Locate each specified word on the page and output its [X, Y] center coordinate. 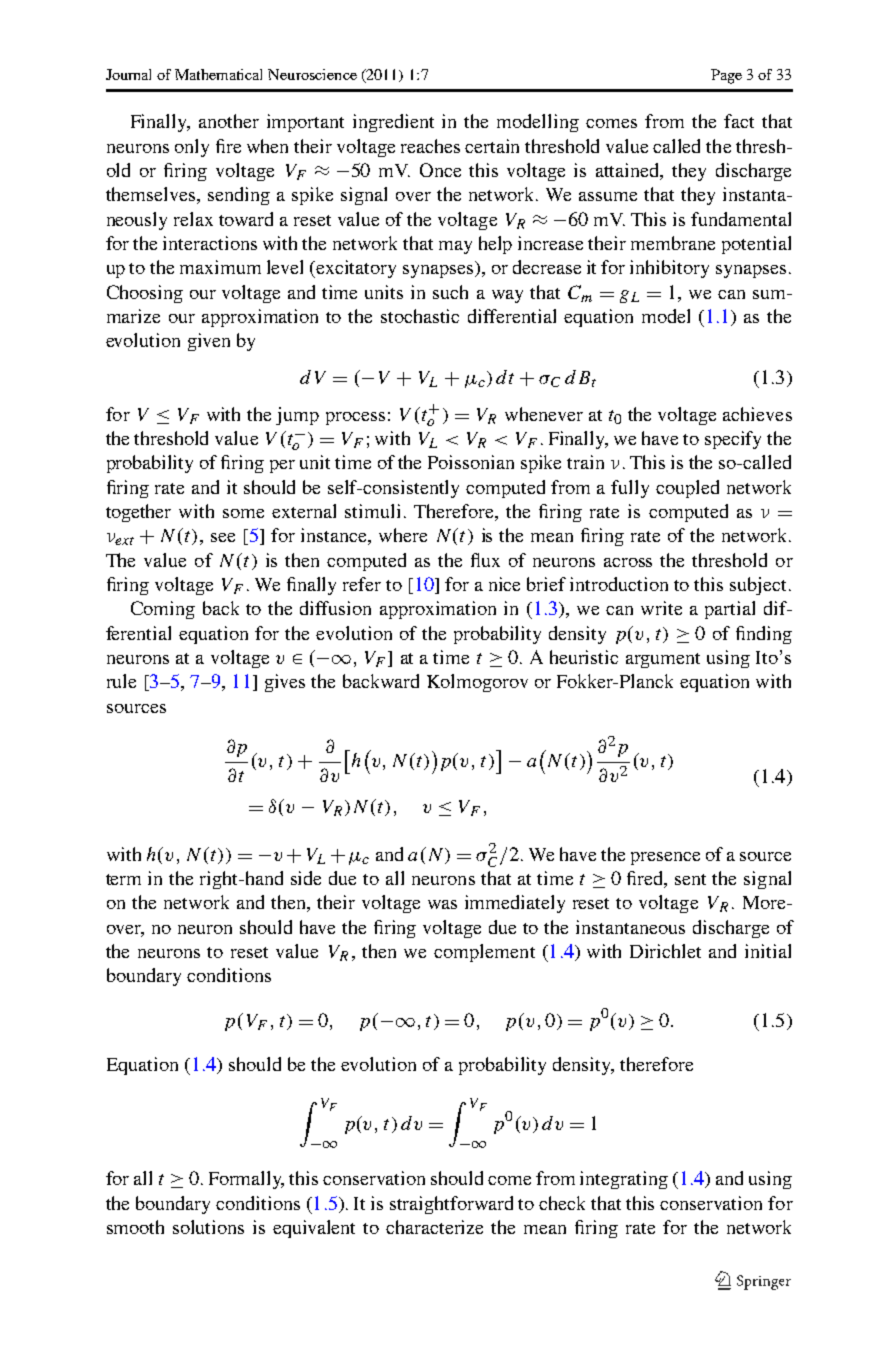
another [229, 121]
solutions [208, 1227]
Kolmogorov [477, 683]
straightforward [451, 1205]
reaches [430, 146]
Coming [163, 610]
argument [663, 660]
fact [739, 121]
